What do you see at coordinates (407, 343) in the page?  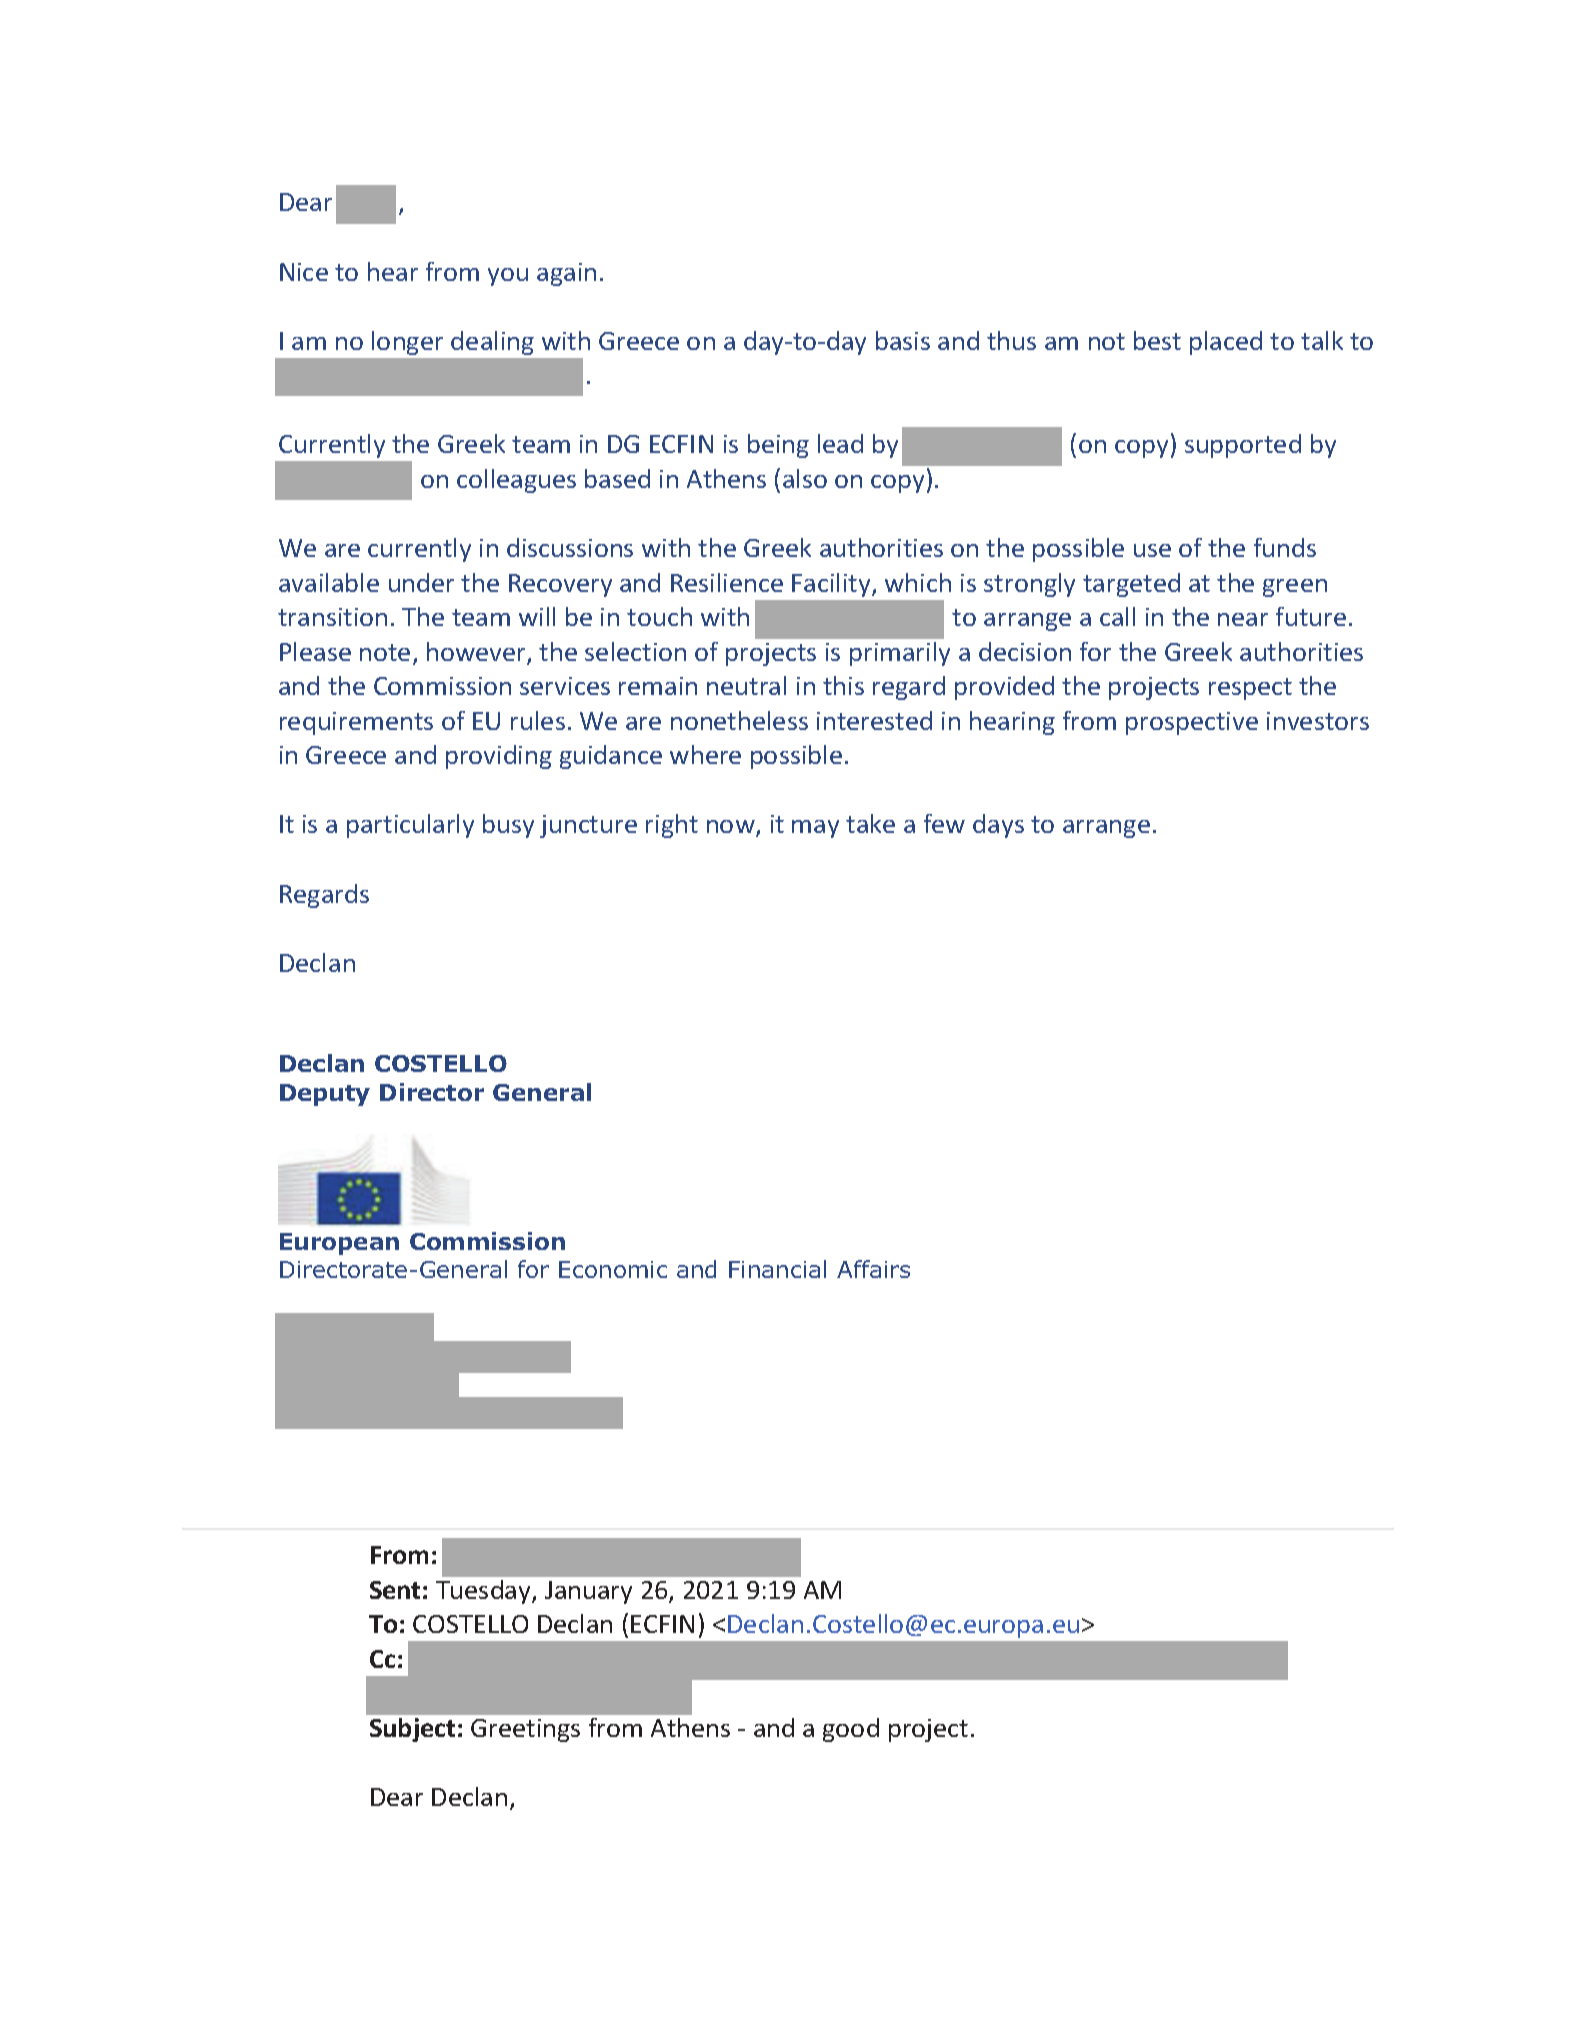 I see `longer` at bounding box center [407, 343].
